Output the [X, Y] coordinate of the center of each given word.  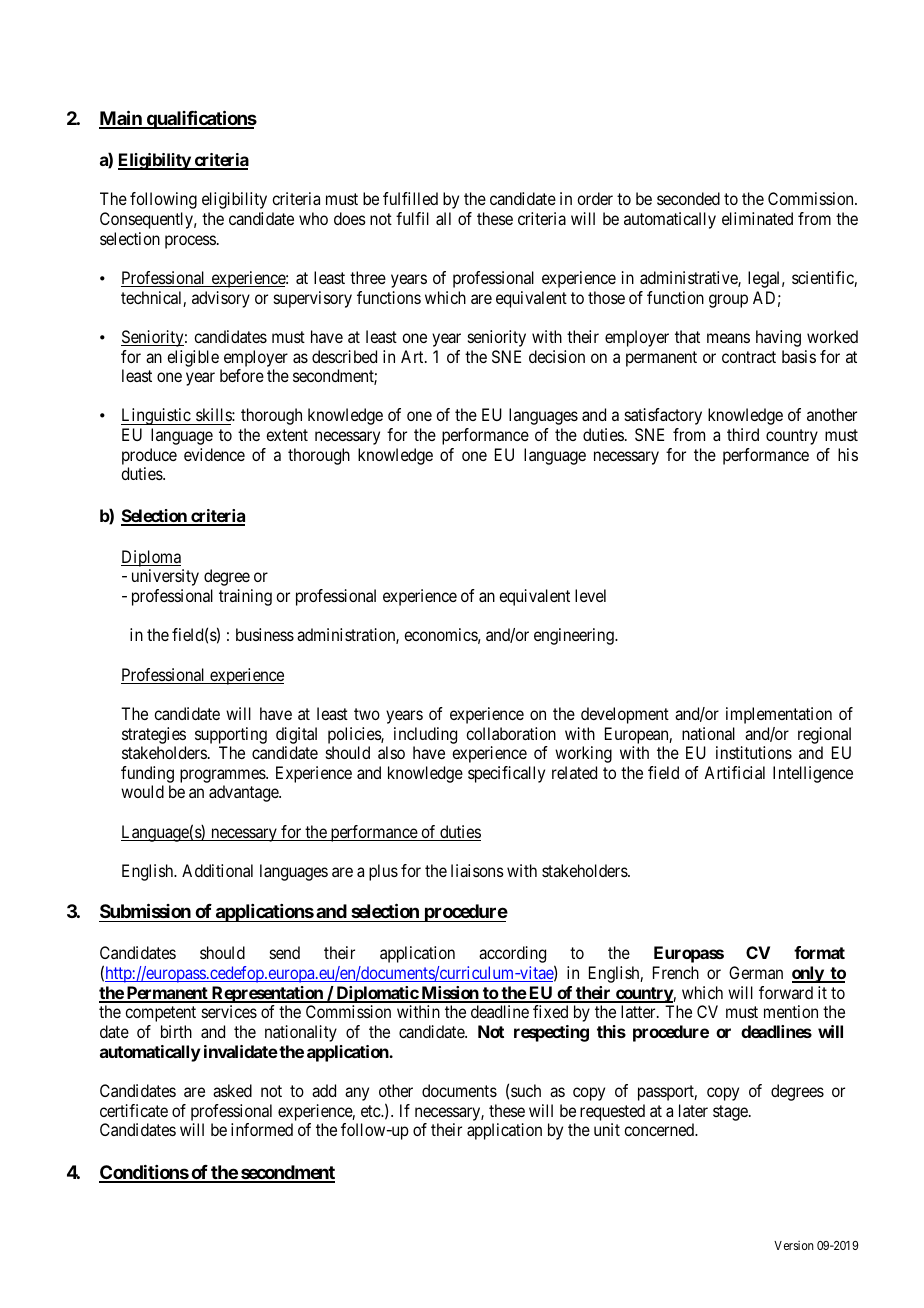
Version [794, 1245]
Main [121, 119]
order [595, 198]
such [526, 1090]
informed [262, 1129]
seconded [688, 198]
